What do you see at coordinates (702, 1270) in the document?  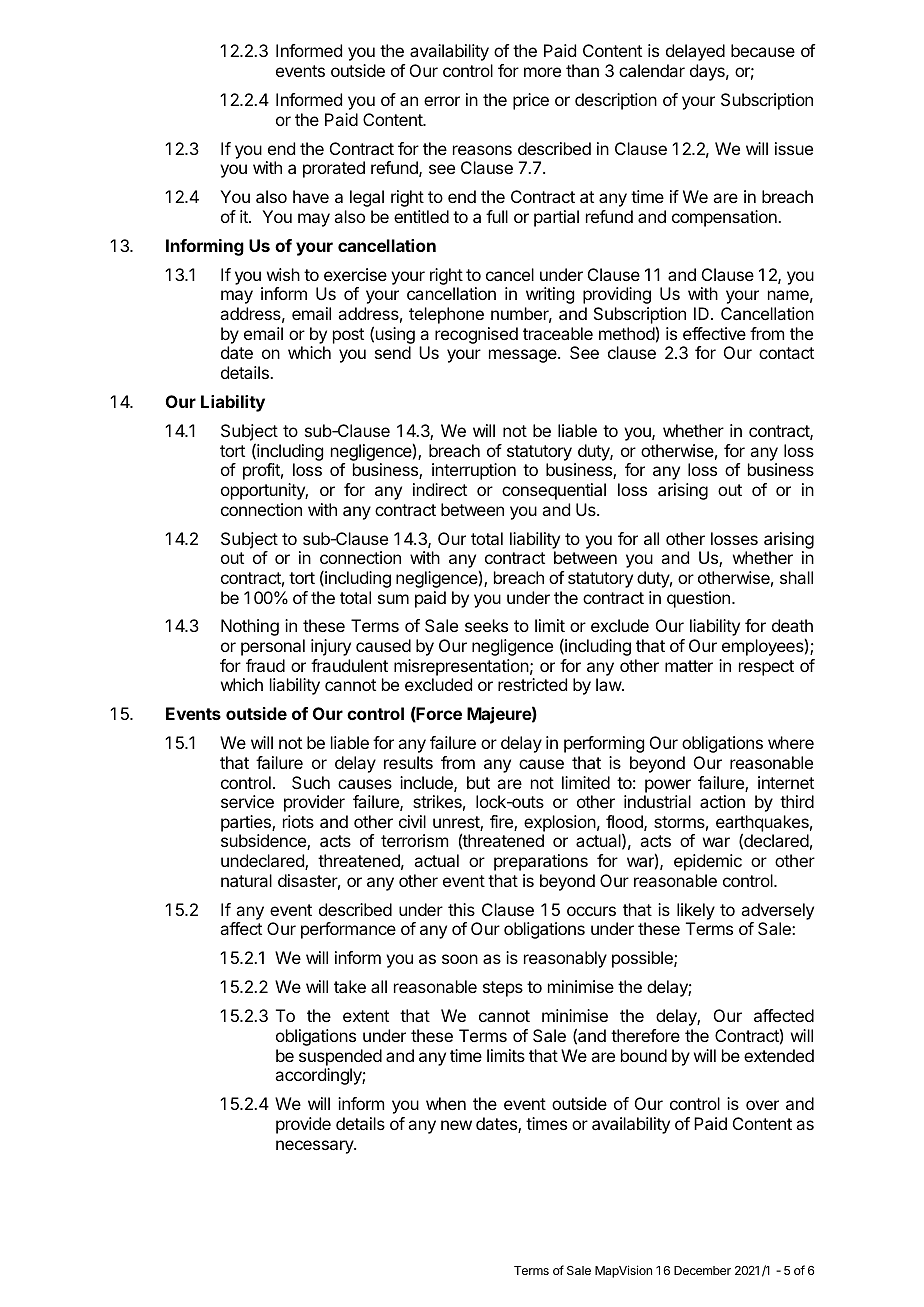 I see `December` at bounding box center [702, 1270].
